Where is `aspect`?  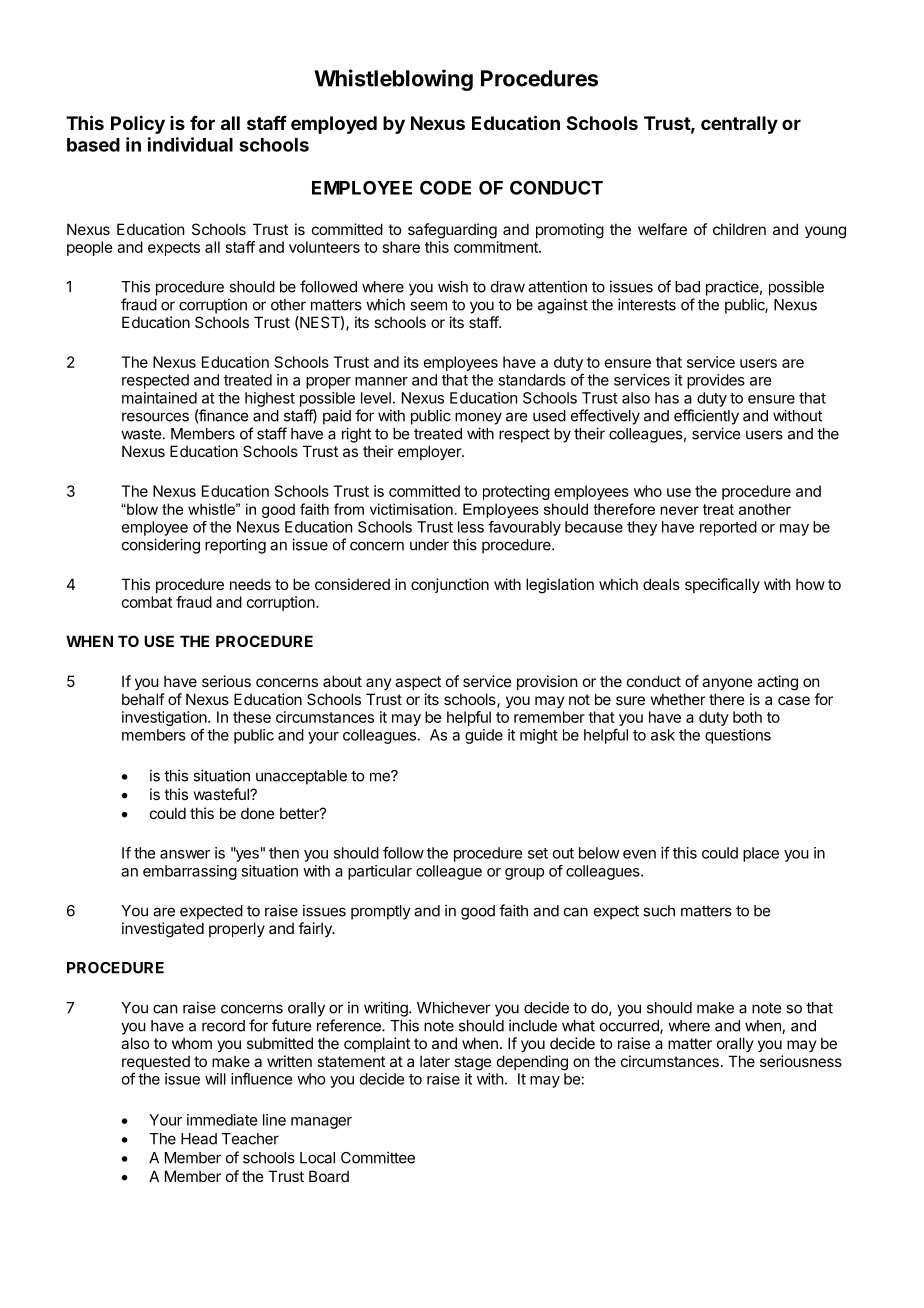
aspect is located at coordinates (418, 683).
